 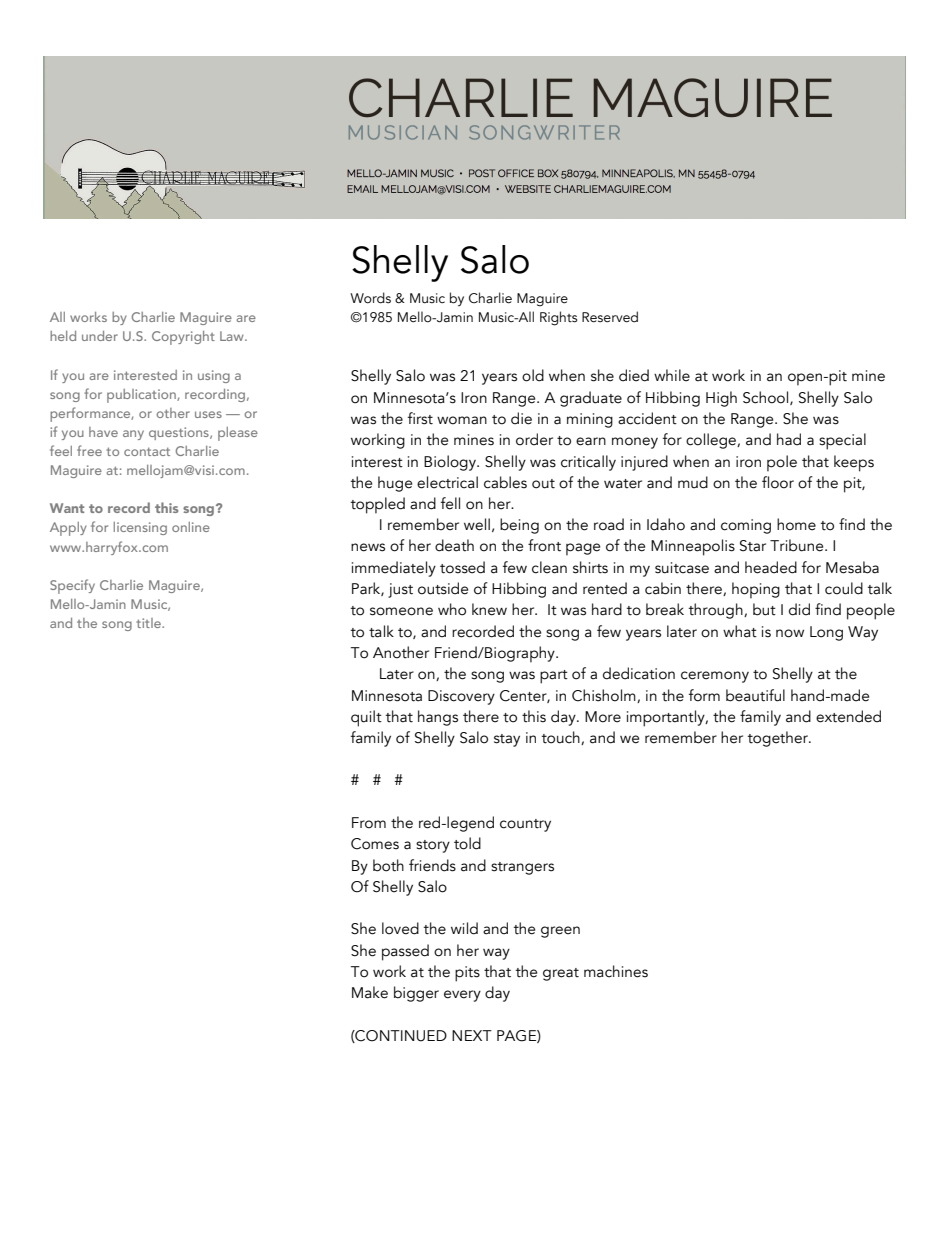 I want to click on floor, so click(x=778, y=482).
